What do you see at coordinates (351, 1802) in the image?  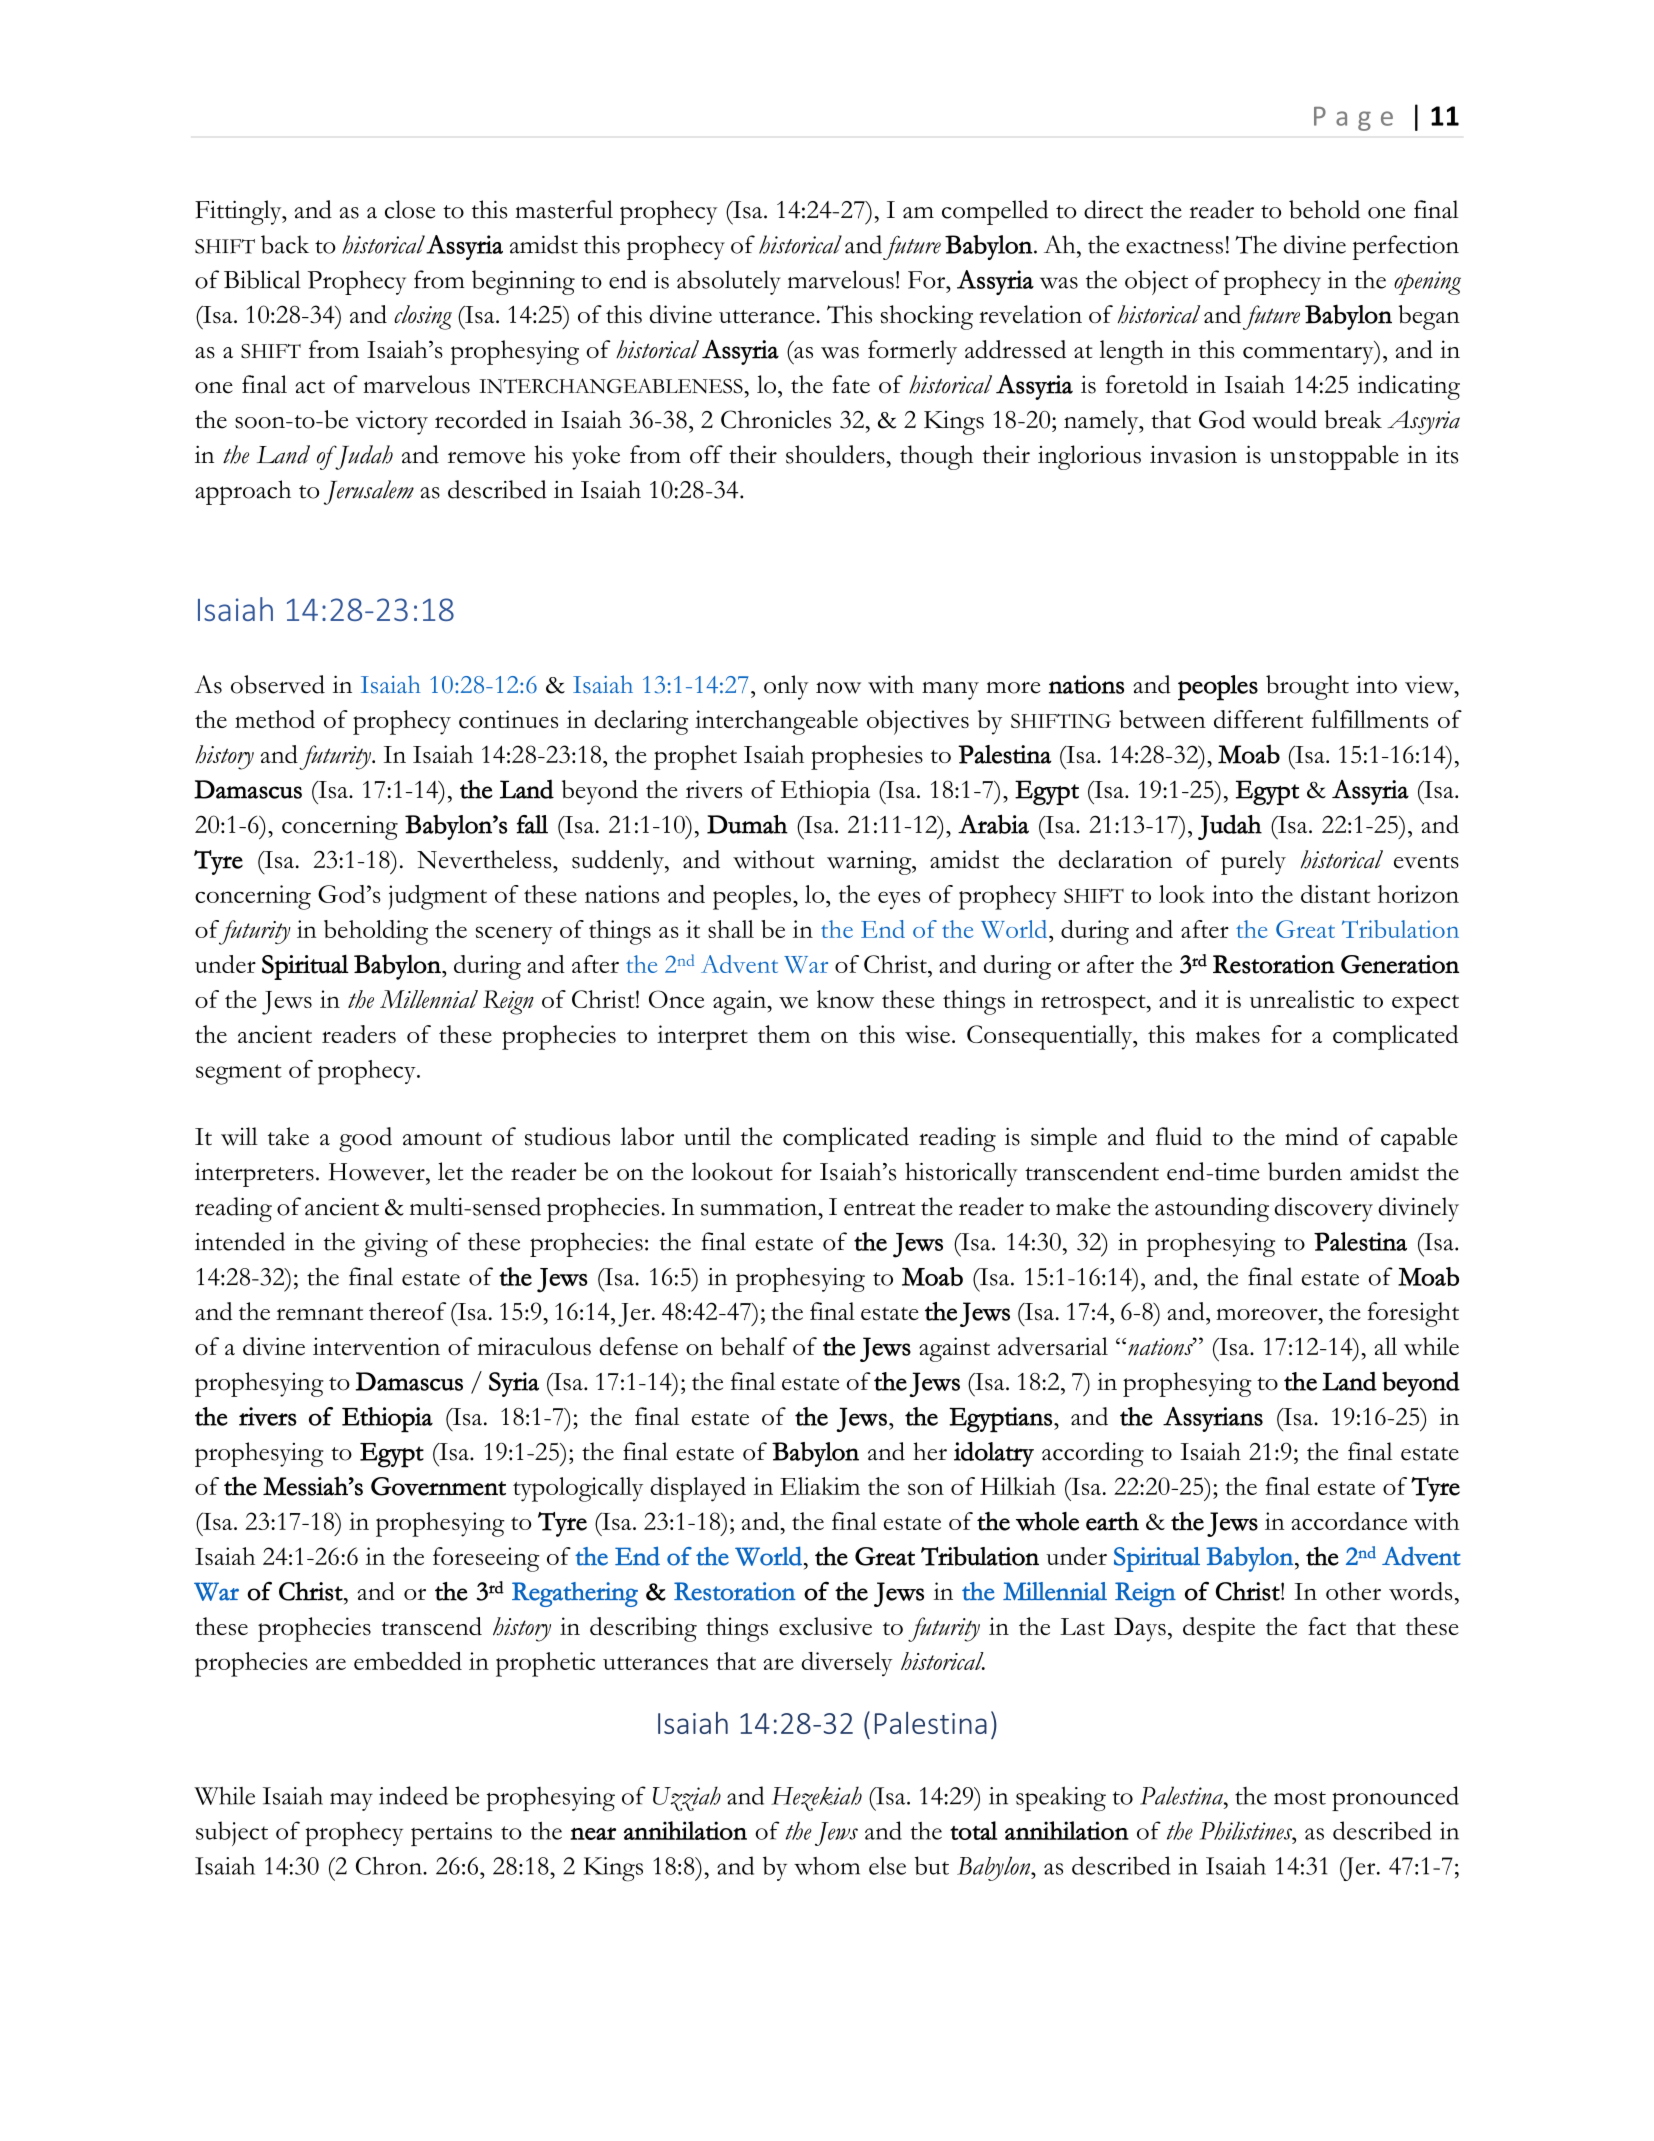 I see `may` at bounding box center [351, 1802].
